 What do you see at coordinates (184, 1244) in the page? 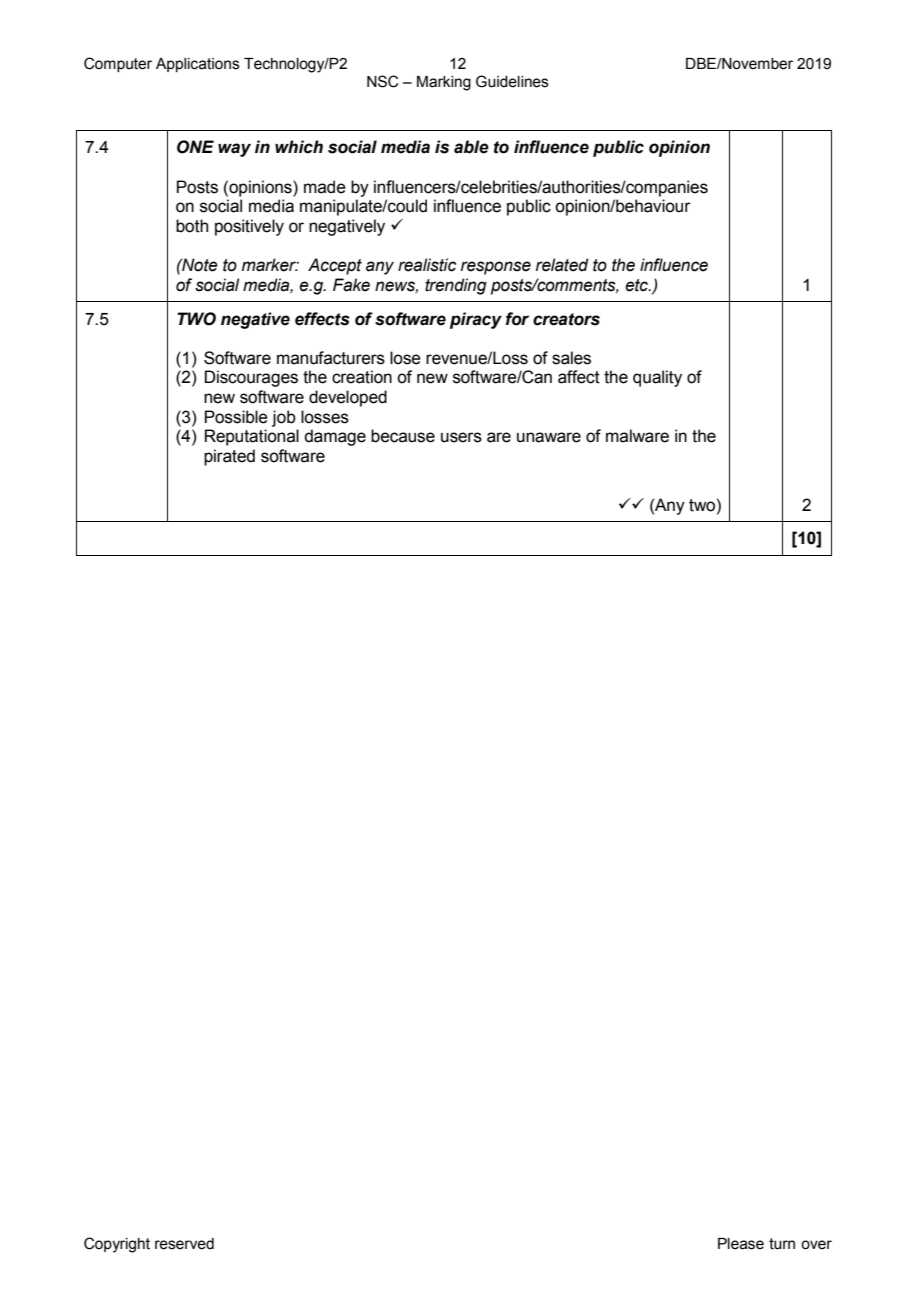
I see `reserved` at bounding box center [184, 1244].
